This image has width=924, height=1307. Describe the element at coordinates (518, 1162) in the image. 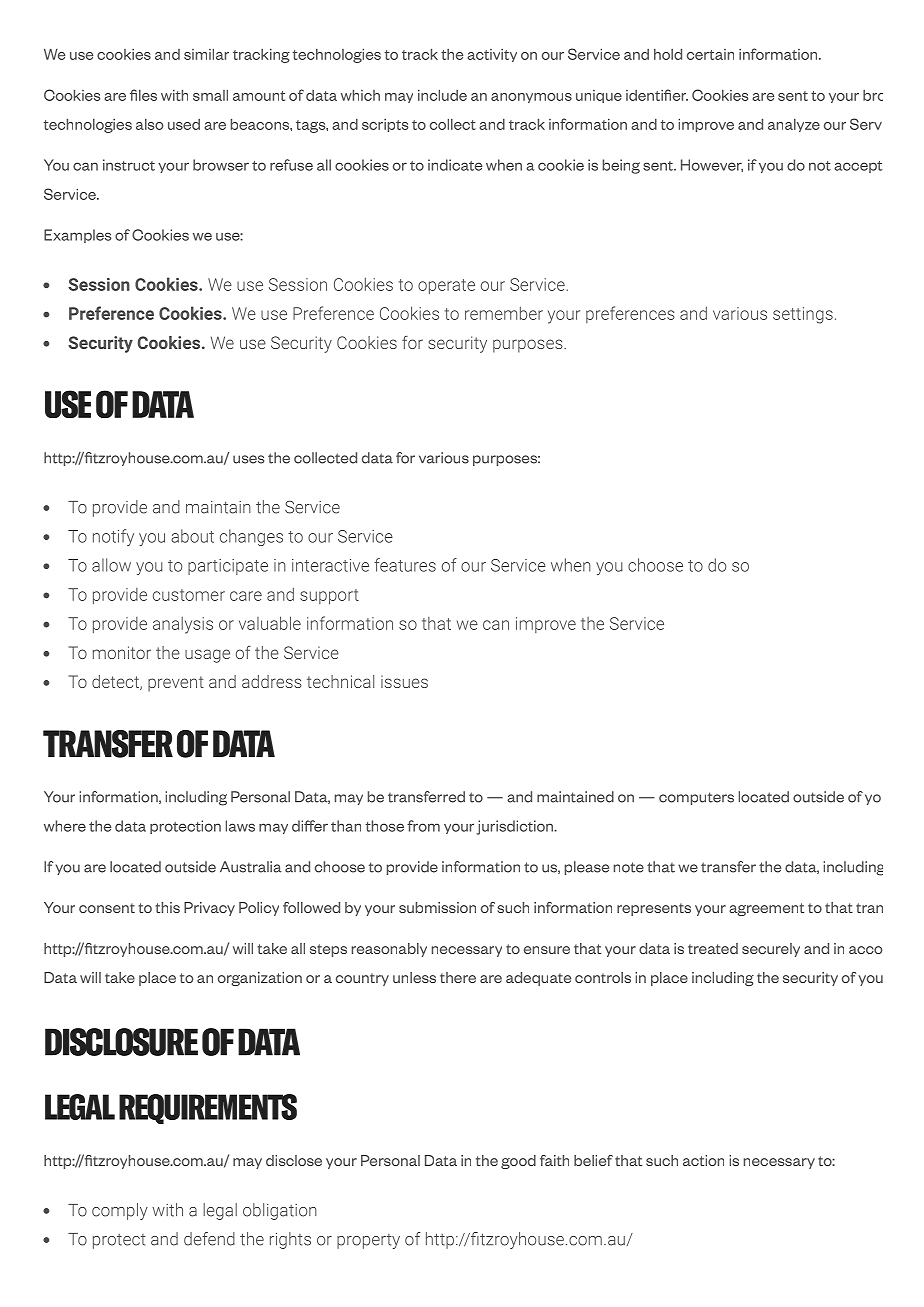

I see `good` at that location.
